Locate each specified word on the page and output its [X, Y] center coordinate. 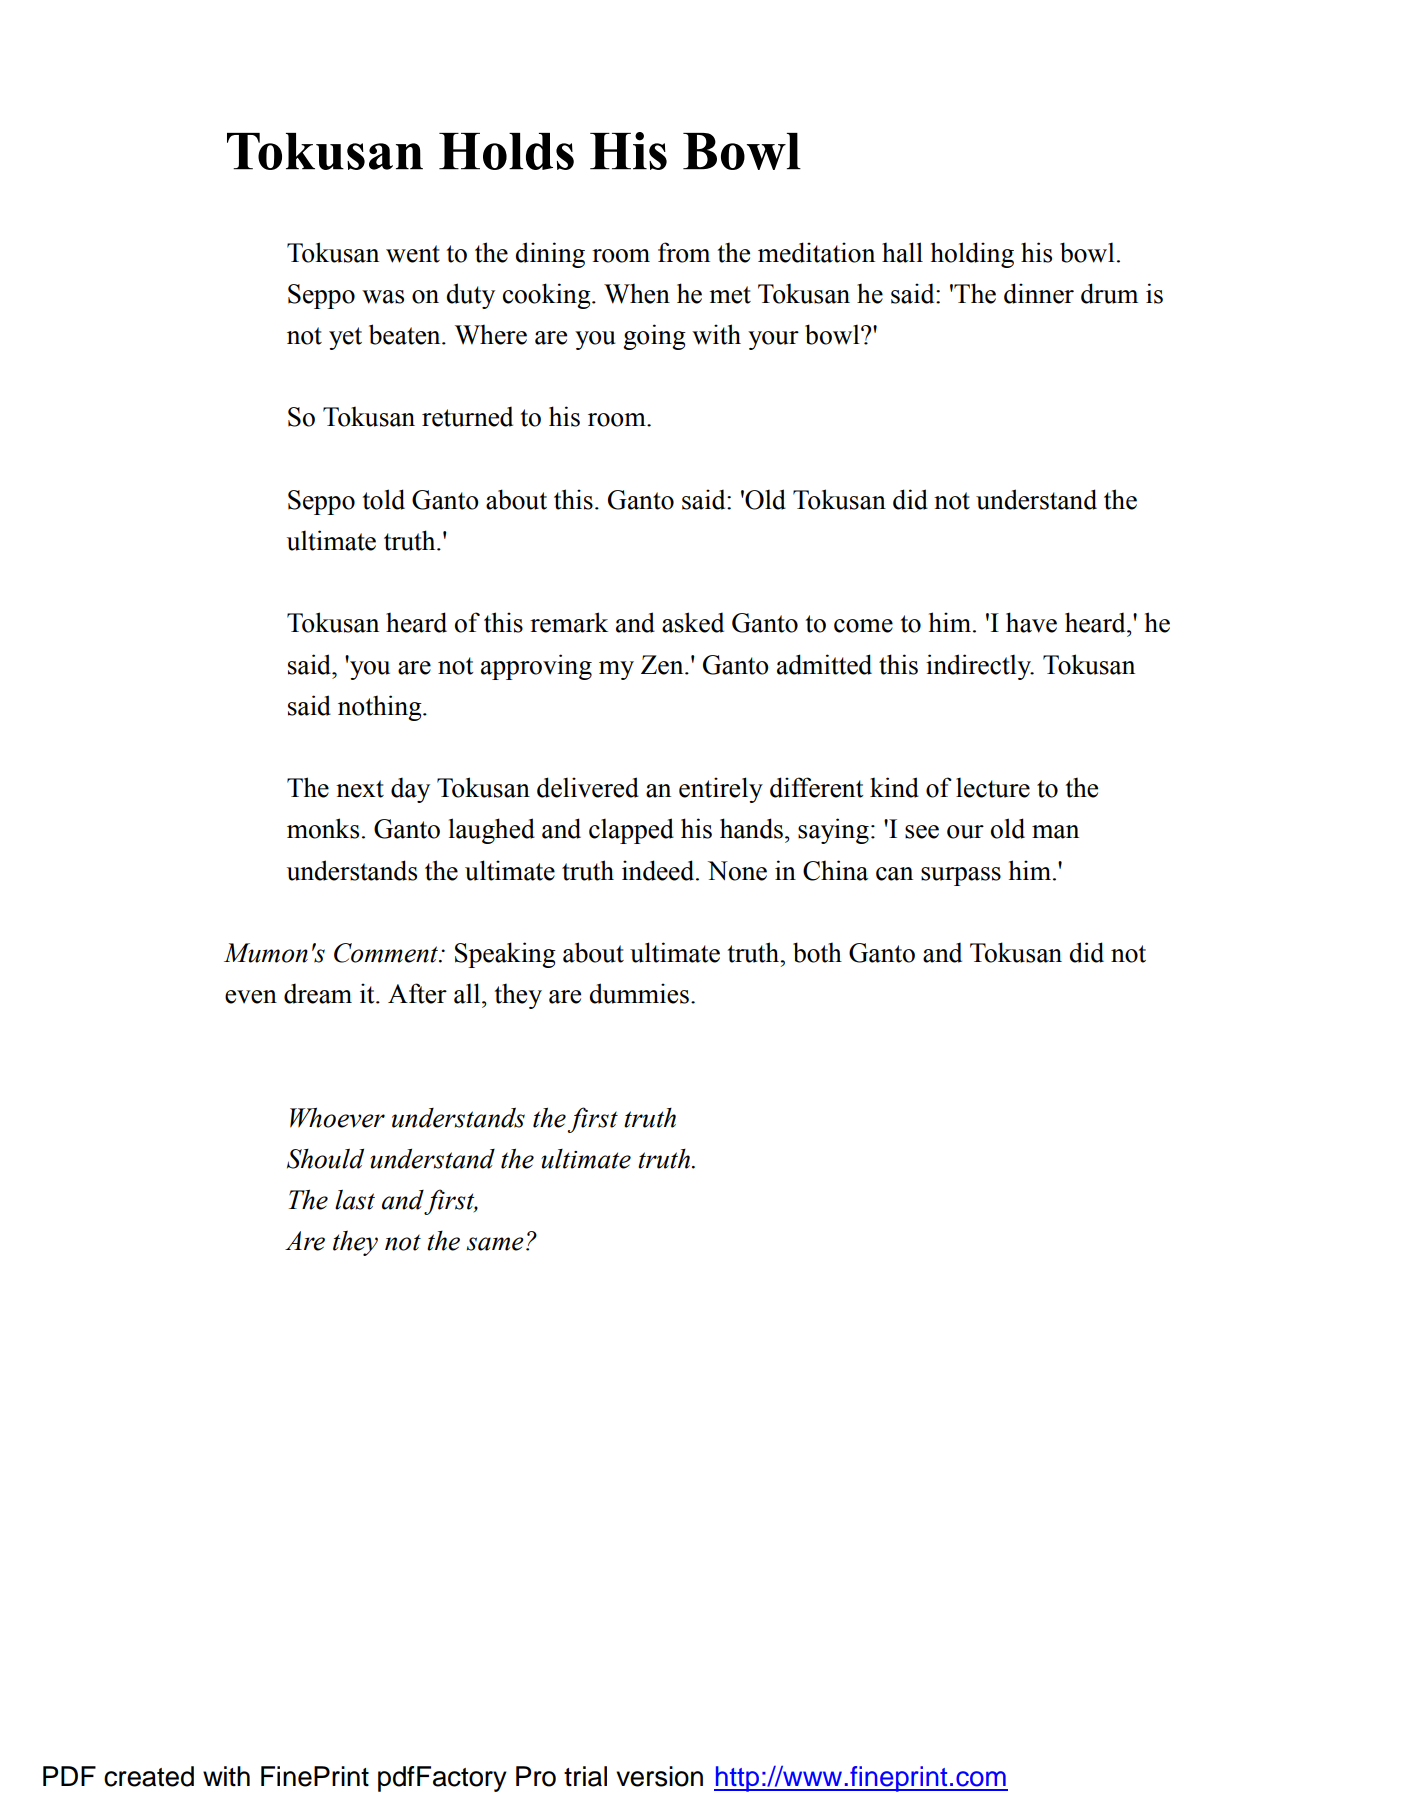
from [684, 252]
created [149, 1776]
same [495, 1244]
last [355, 1200]
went [413, 254]
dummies [639, 993]
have [1031, 622]
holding [972, 255]
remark [569, 622]
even [251, 997]
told [384, 499]
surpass [961, 876]
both [817, 952]
